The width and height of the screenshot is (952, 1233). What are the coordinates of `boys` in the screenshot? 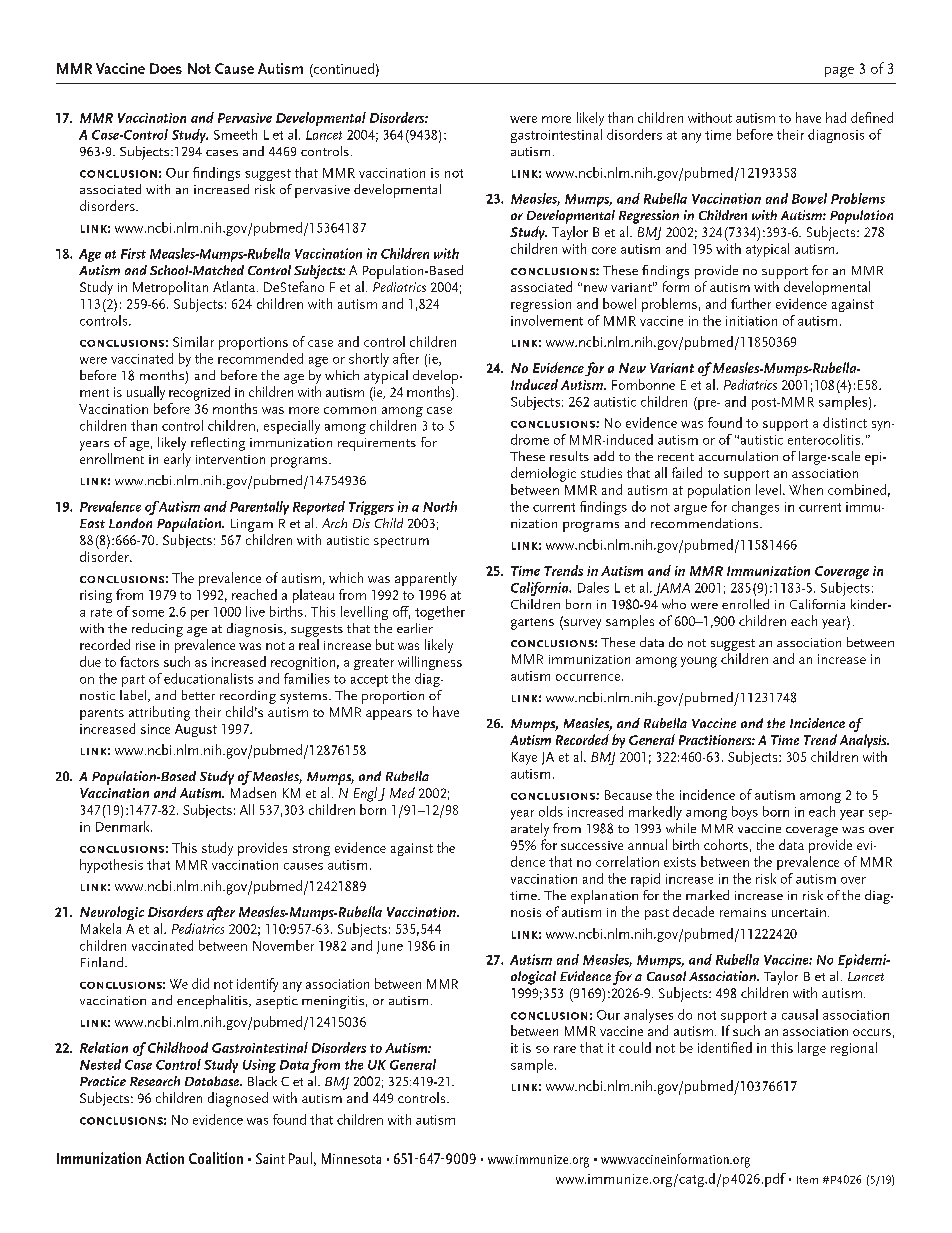 It's located at (745, 813).
